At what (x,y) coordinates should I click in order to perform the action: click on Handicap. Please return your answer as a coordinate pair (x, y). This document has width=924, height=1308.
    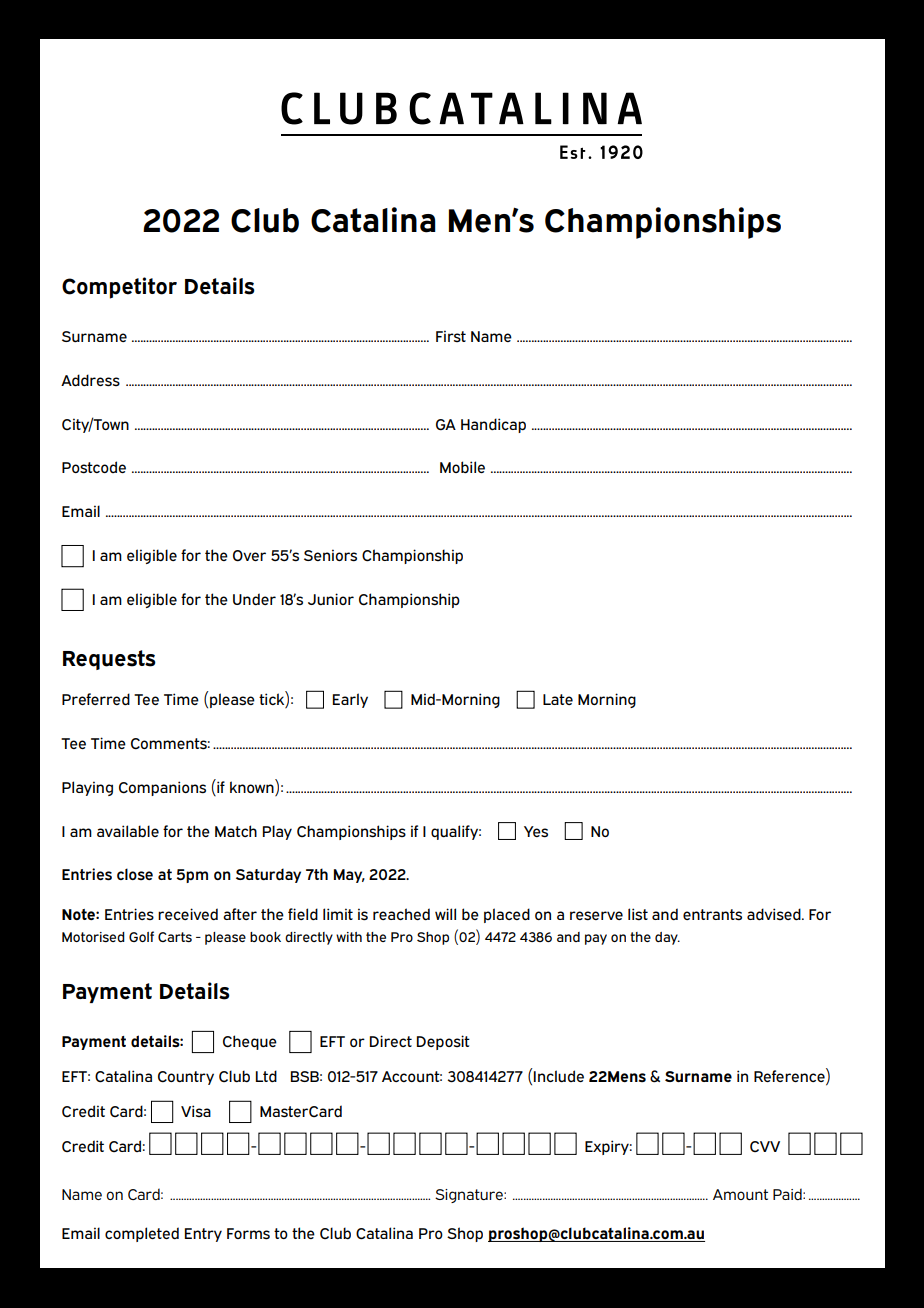
    Looking at the image, I should click on (493, 425).
